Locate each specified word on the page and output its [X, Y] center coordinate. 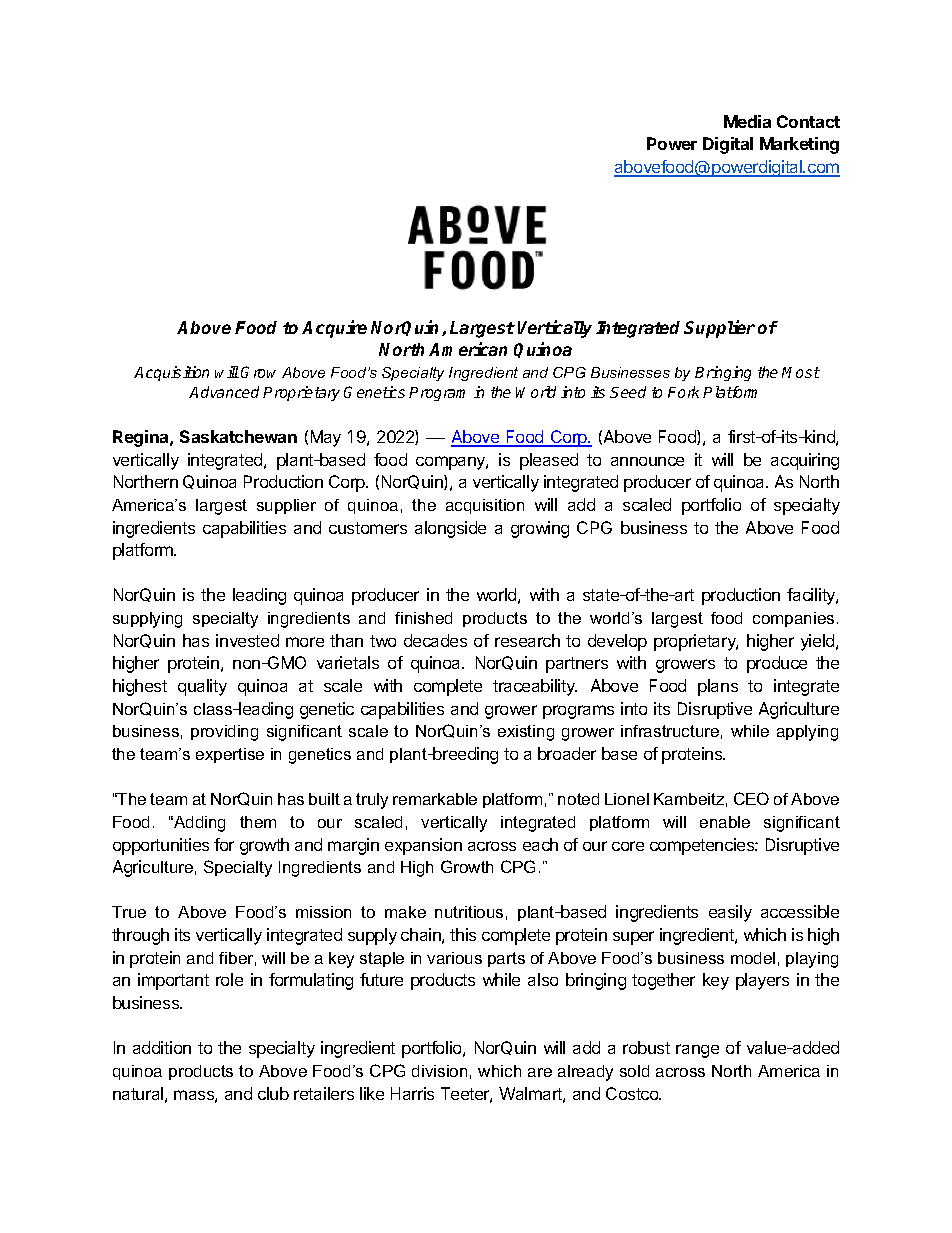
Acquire [334, 329]
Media [747, 121]
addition [162, 1047]
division [439, 1071]
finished [423, 618]
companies [793, 619]
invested [247, 640]
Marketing [799, 145]
